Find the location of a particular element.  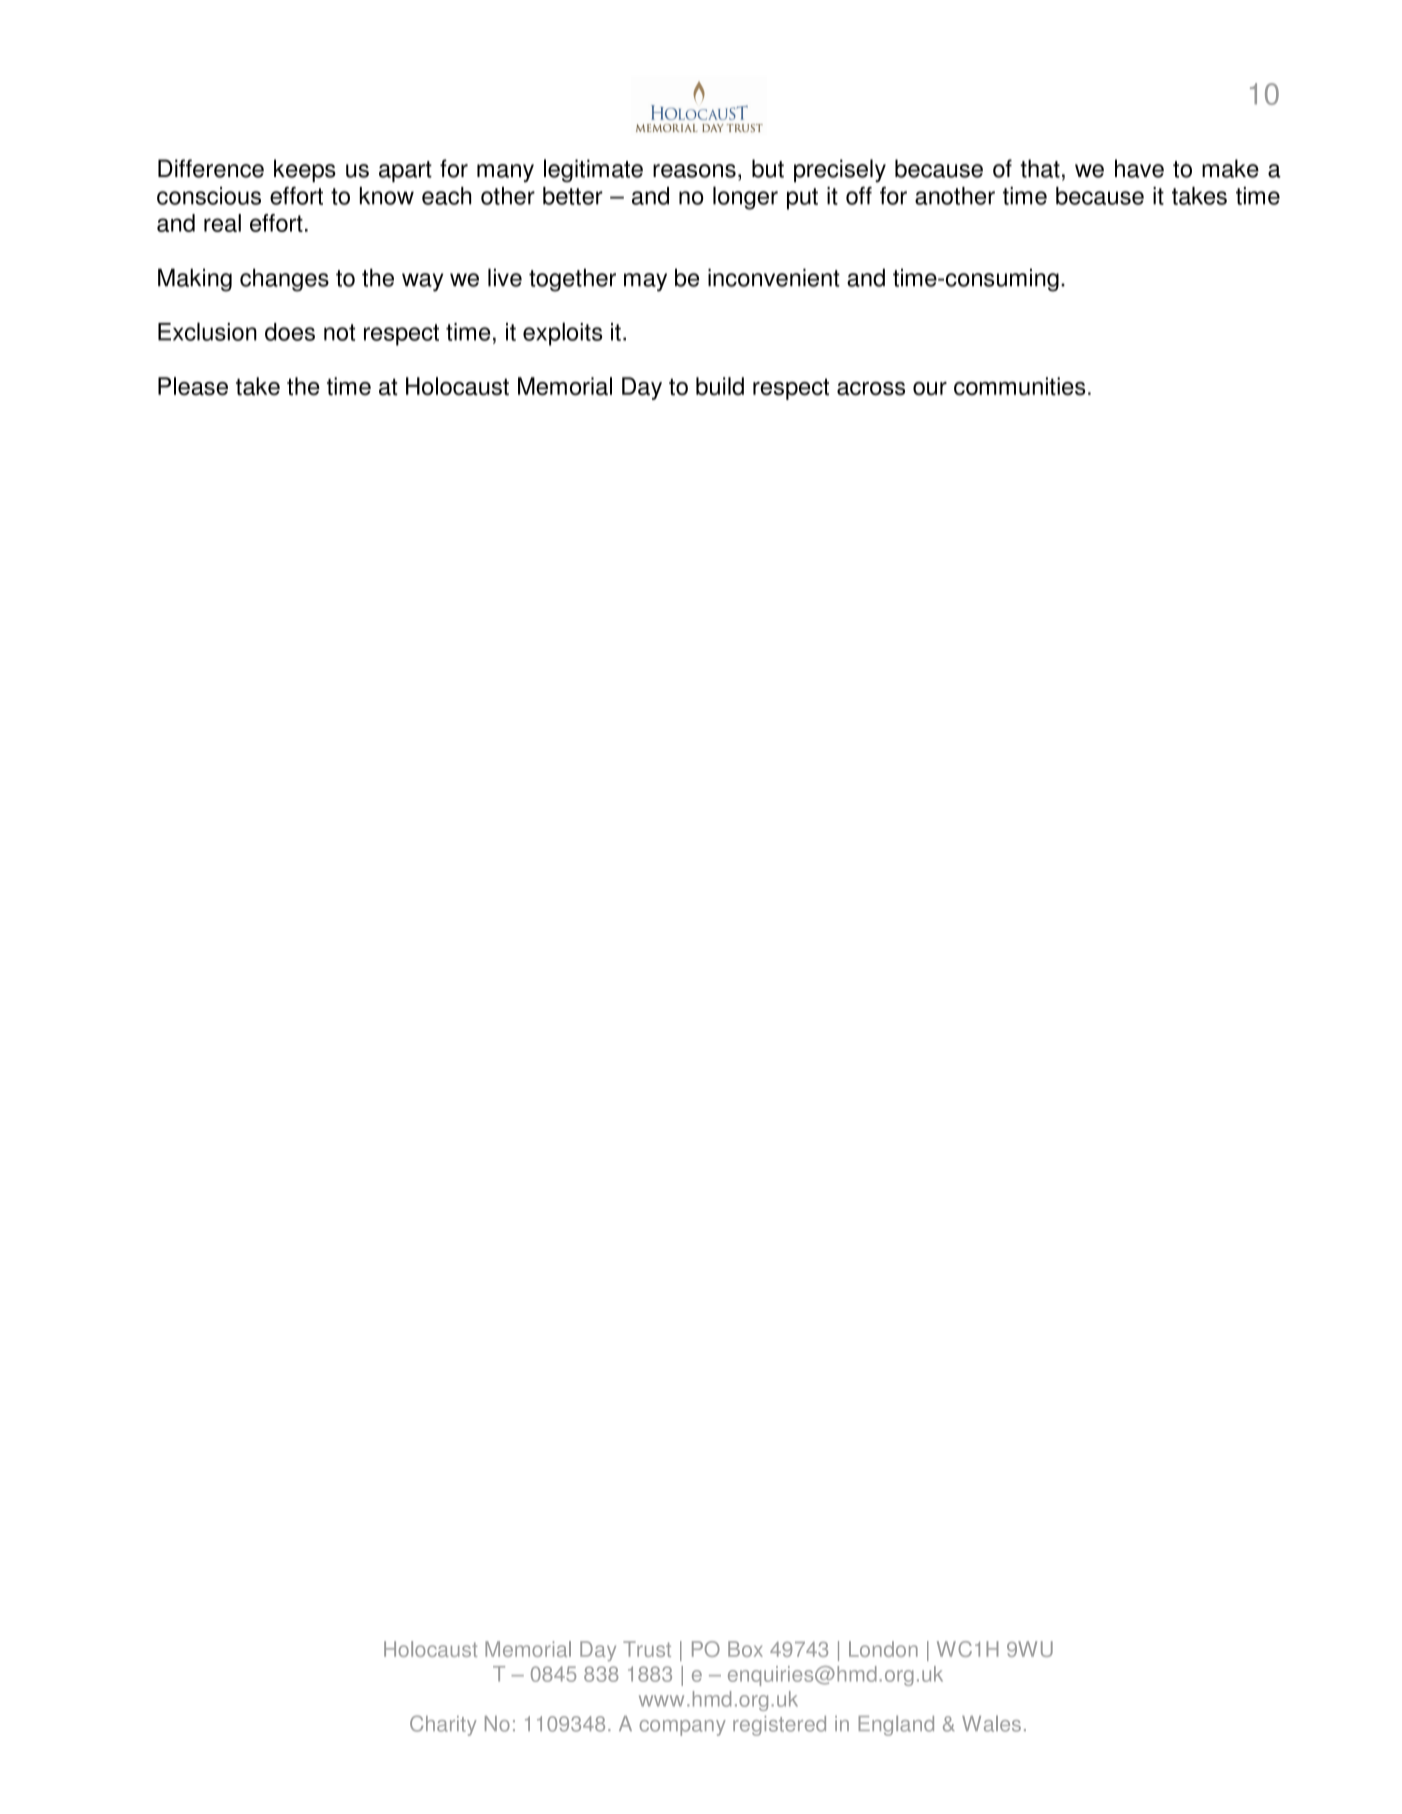

communities is located at coordinates (1019, 386).
